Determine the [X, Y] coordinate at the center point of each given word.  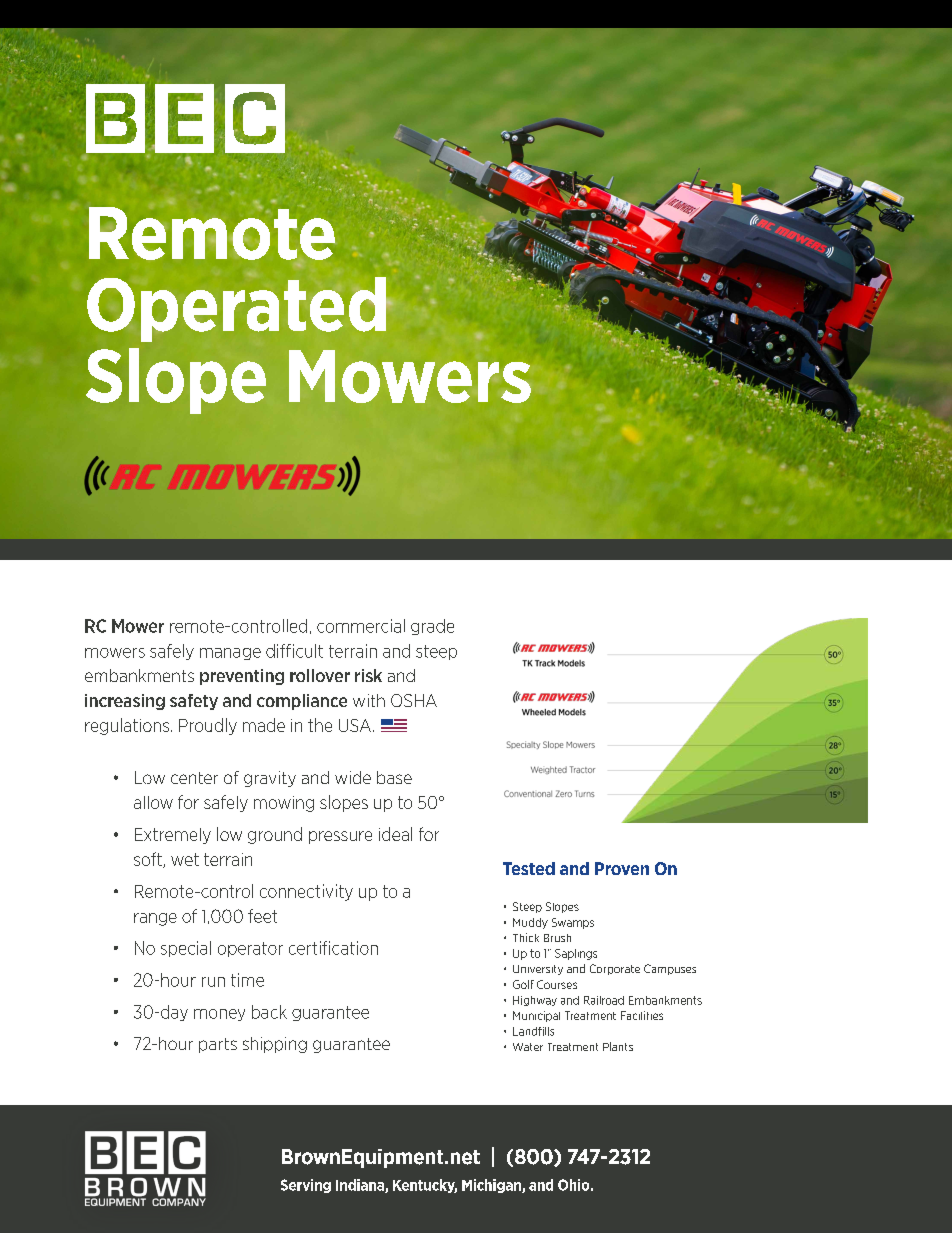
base [394, 777]
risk [368, 675]
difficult [294, 651]
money [219, 1015]
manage [230, 654]
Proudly [208, 726]
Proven [622, 868]
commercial [361, 626]
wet [185, 859]
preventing [242, 677]
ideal [395, 834]
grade [432, 627]
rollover [320, 675]
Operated [237, 309]
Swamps [573, 923]
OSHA [414, 700]
